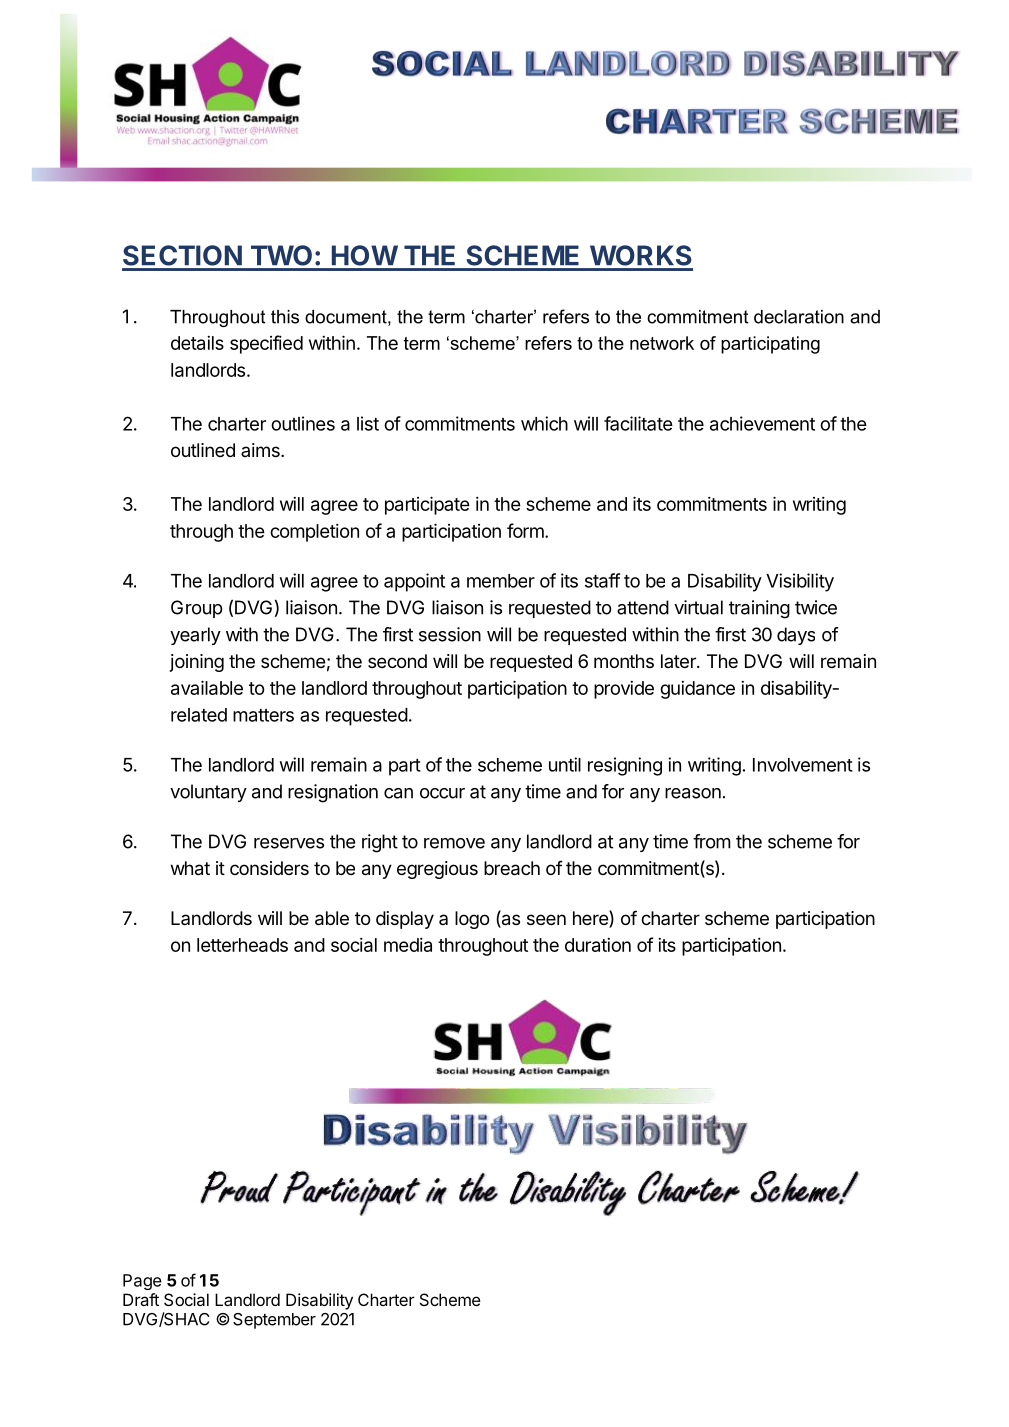 The image size is (1009, 1427). What do you see at coordinates (274, 1321) in the page?
I see `September` at bounding box center [274, 1321].
